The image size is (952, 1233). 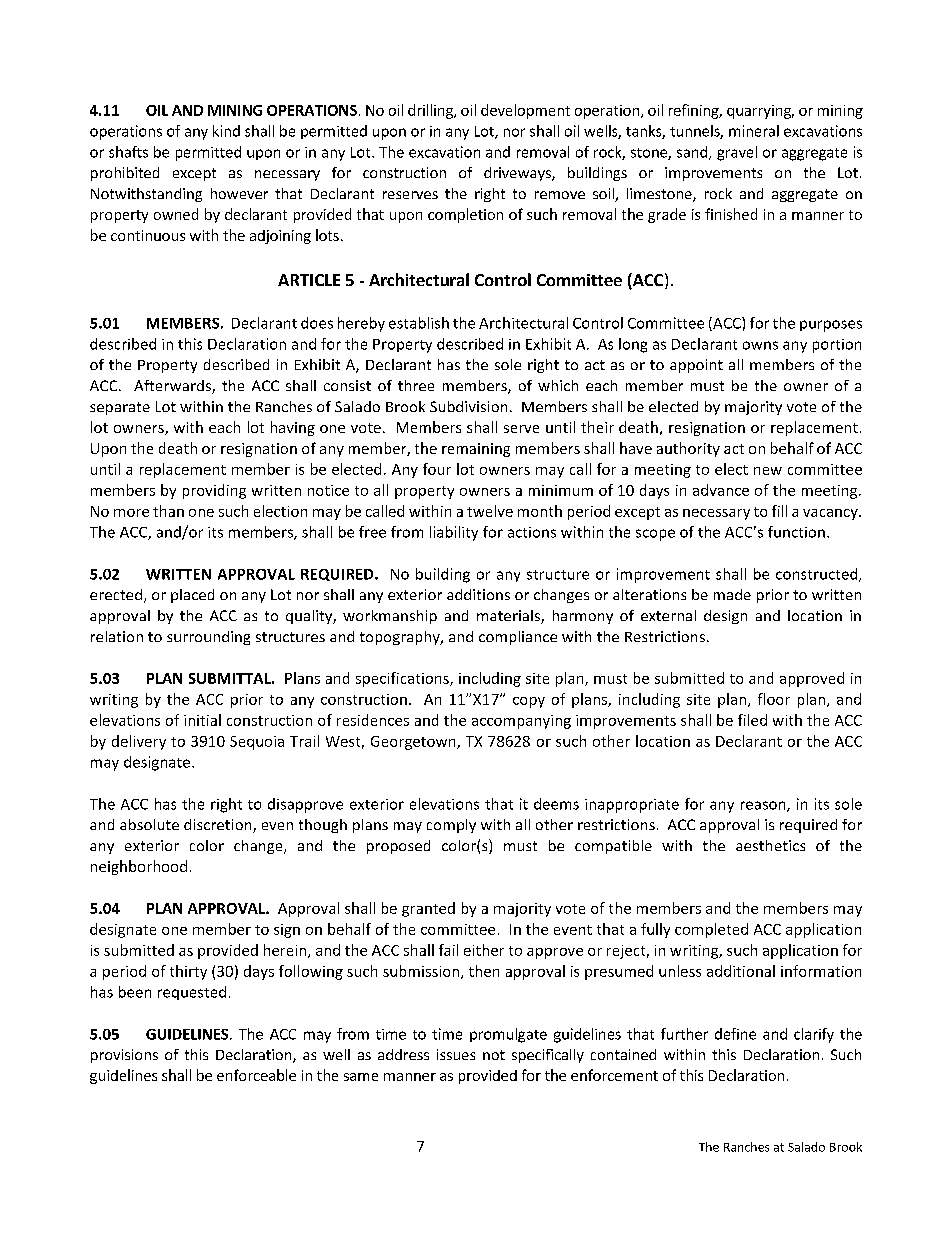 What do you see at coordinates (256, 1075) in the screenshot?
I see `enforceable` at bounding box center [256, 1075].
